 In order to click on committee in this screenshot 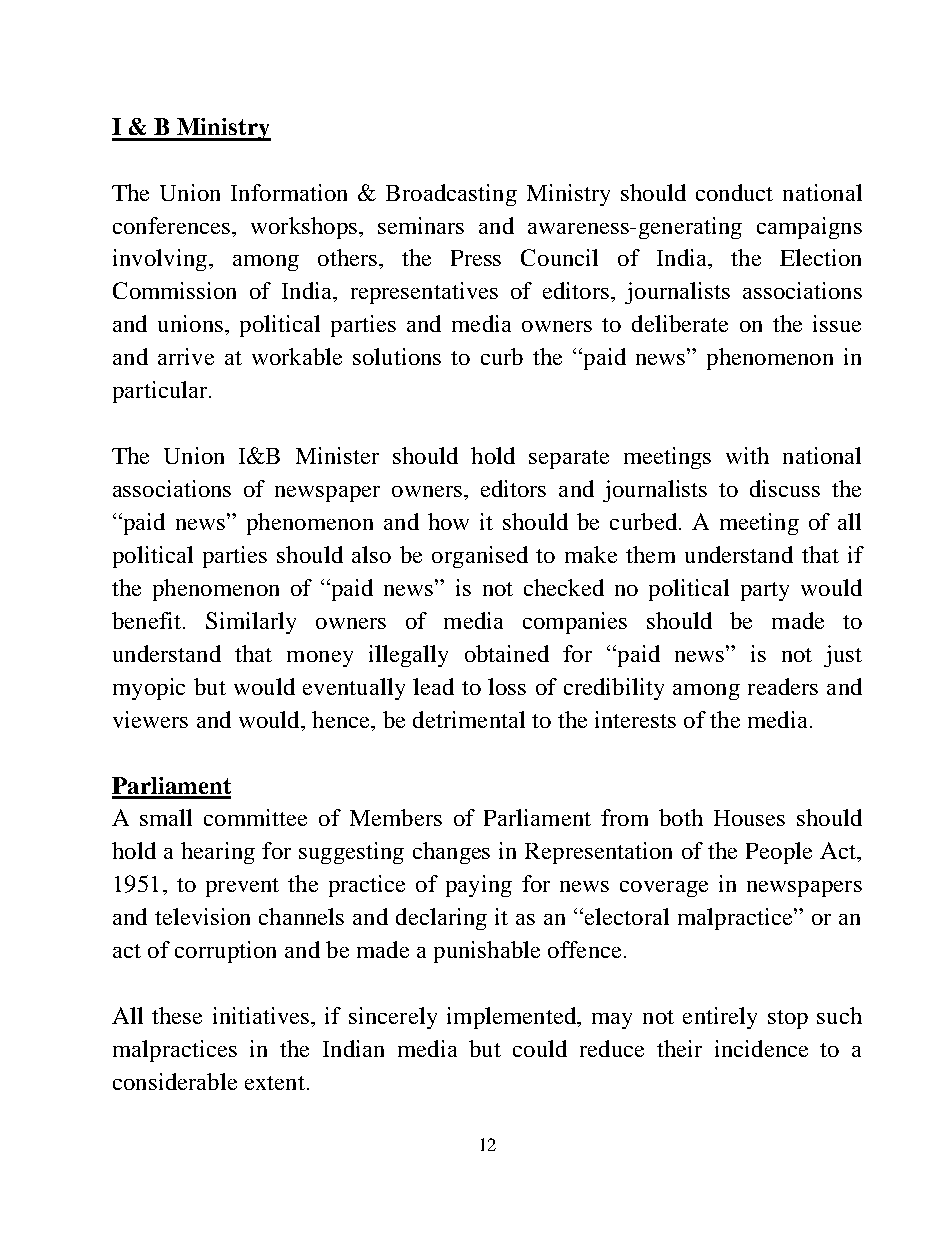, I will do `click(255, 817)`.
